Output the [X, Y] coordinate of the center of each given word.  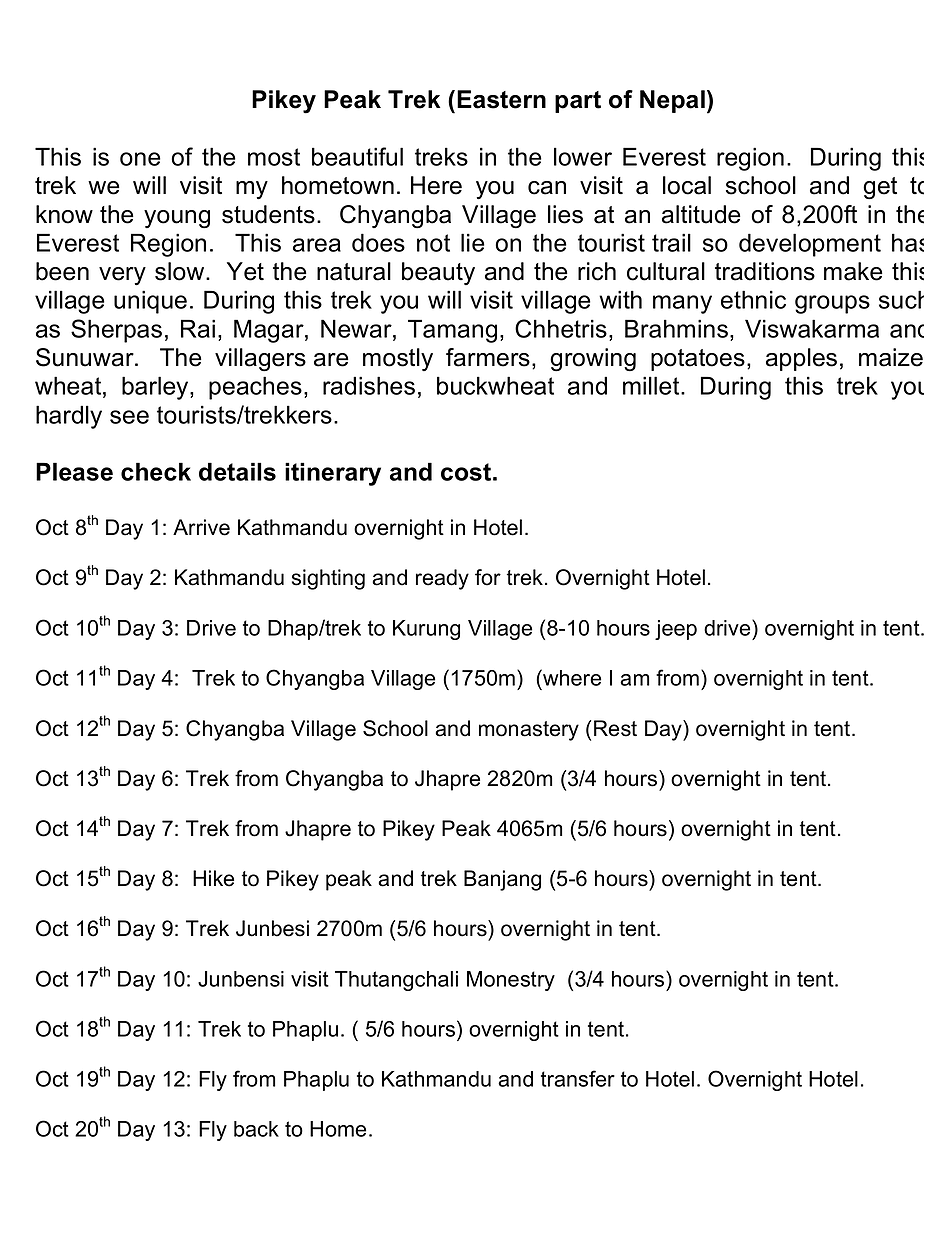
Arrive [201, 527]
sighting [328, 579]
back [256, 1129]
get [880, 188]
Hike [213, 878]
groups [832, 304]
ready [442, 579]
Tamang [452, 331]
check [156, 471]
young [177, 219]
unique [150, 302]
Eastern [501, 99]
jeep [676, 630]
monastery [529, 731]
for [488, 577]
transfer [578, 1078]
